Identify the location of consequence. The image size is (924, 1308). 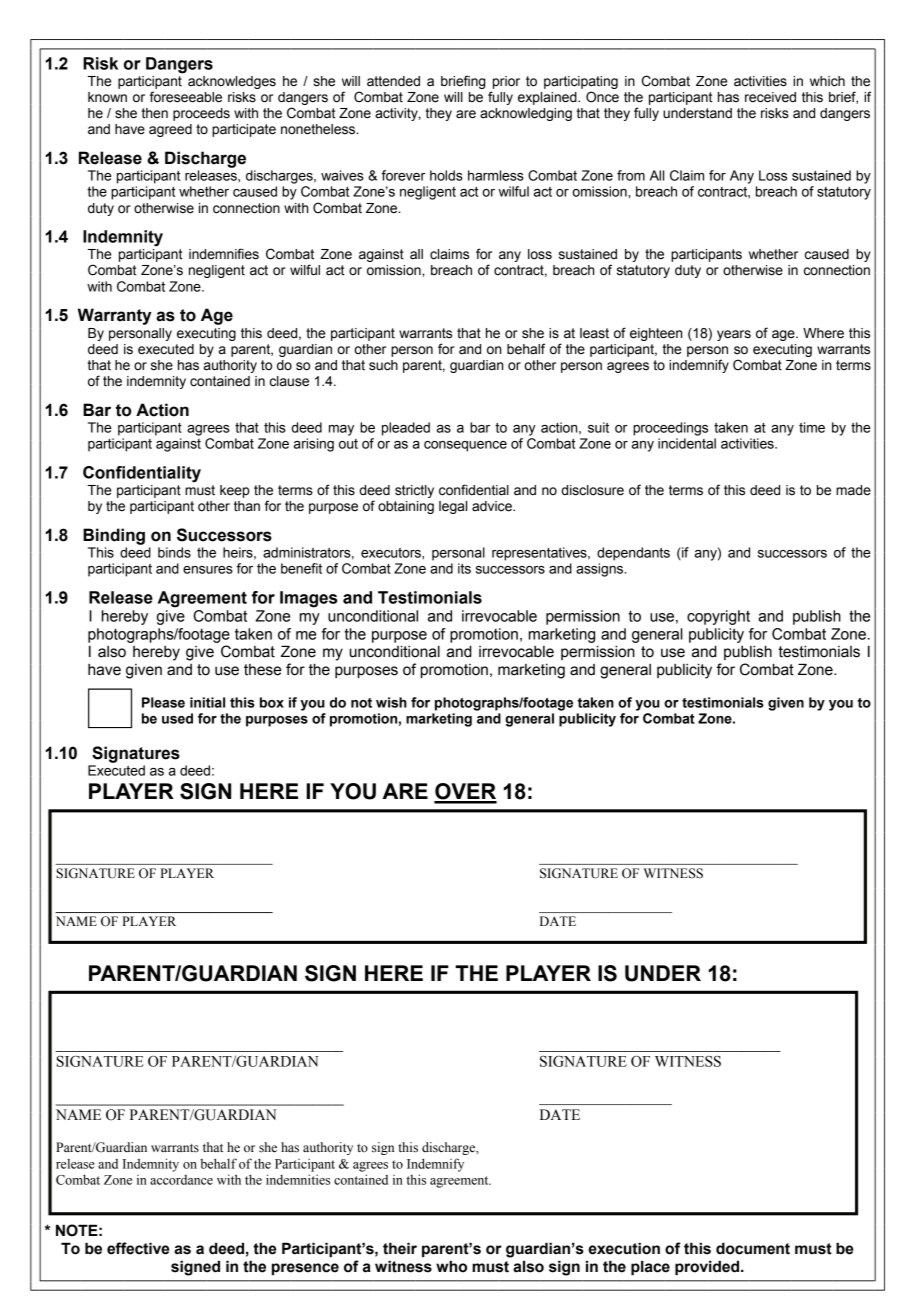
(465, 446).
